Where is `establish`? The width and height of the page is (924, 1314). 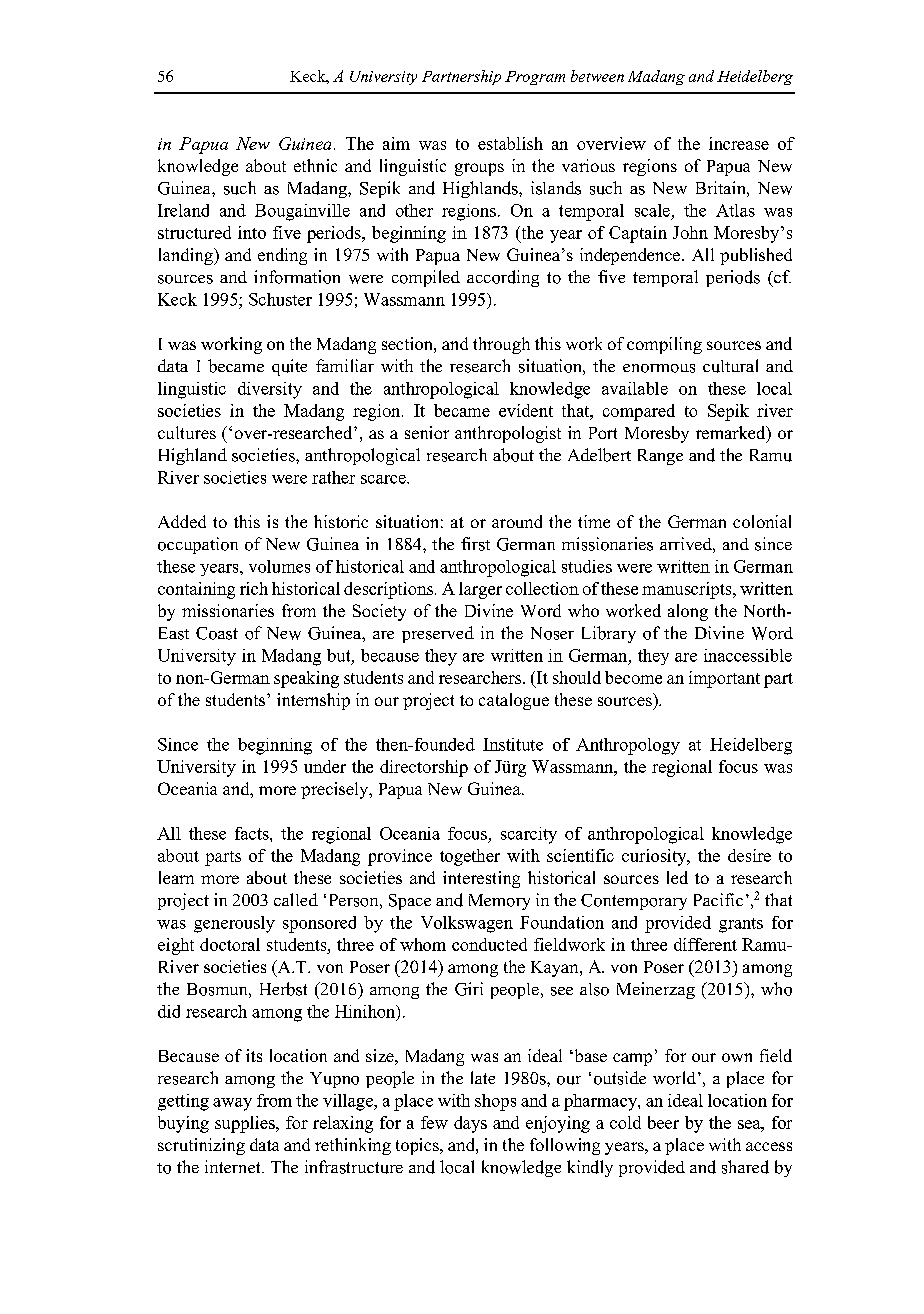
establish is located at coordinates (510, 143).
